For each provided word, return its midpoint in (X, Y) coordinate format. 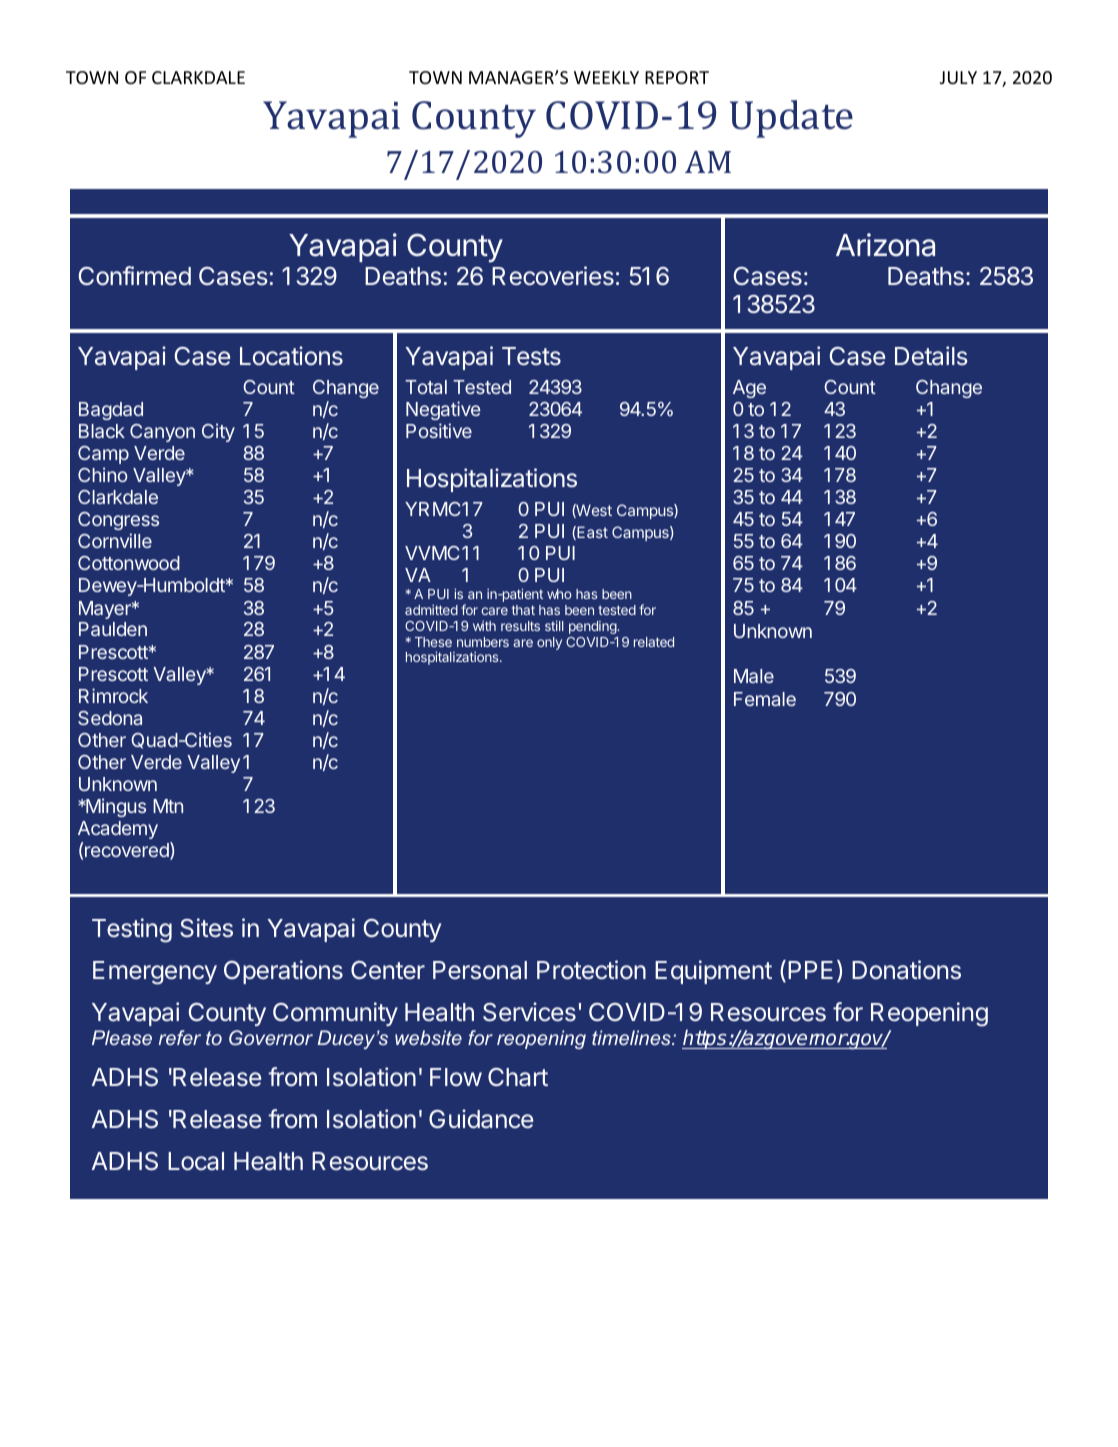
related (654, 642)
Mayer (106, 610)
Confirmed (135, 276)
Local (196, 1161)
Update (791, 119)
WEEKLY (606, 77)
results (520, 626)
